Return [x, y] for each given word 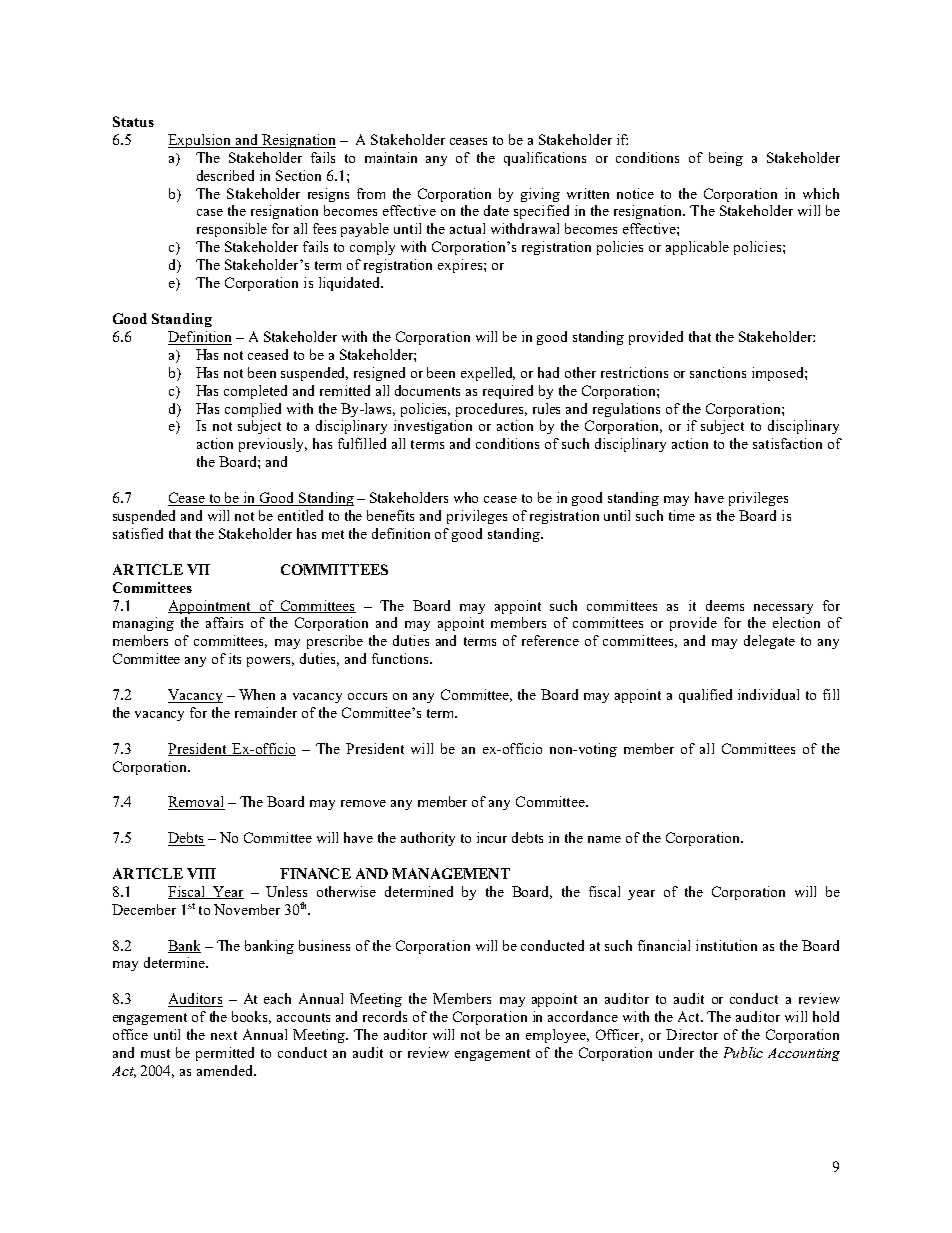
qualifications [545, 159]
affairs [224, 622]
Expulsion [201, 141]
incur [492, 837]
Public [743, 1052]
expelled [488, 374]
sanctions [718, 372]
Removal [196, 803]
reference [550, 640]
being [726, 159]
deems [725, 605]
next [224, 1035]
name [604, 839]
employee [557, 1036]
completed [255, 392]
